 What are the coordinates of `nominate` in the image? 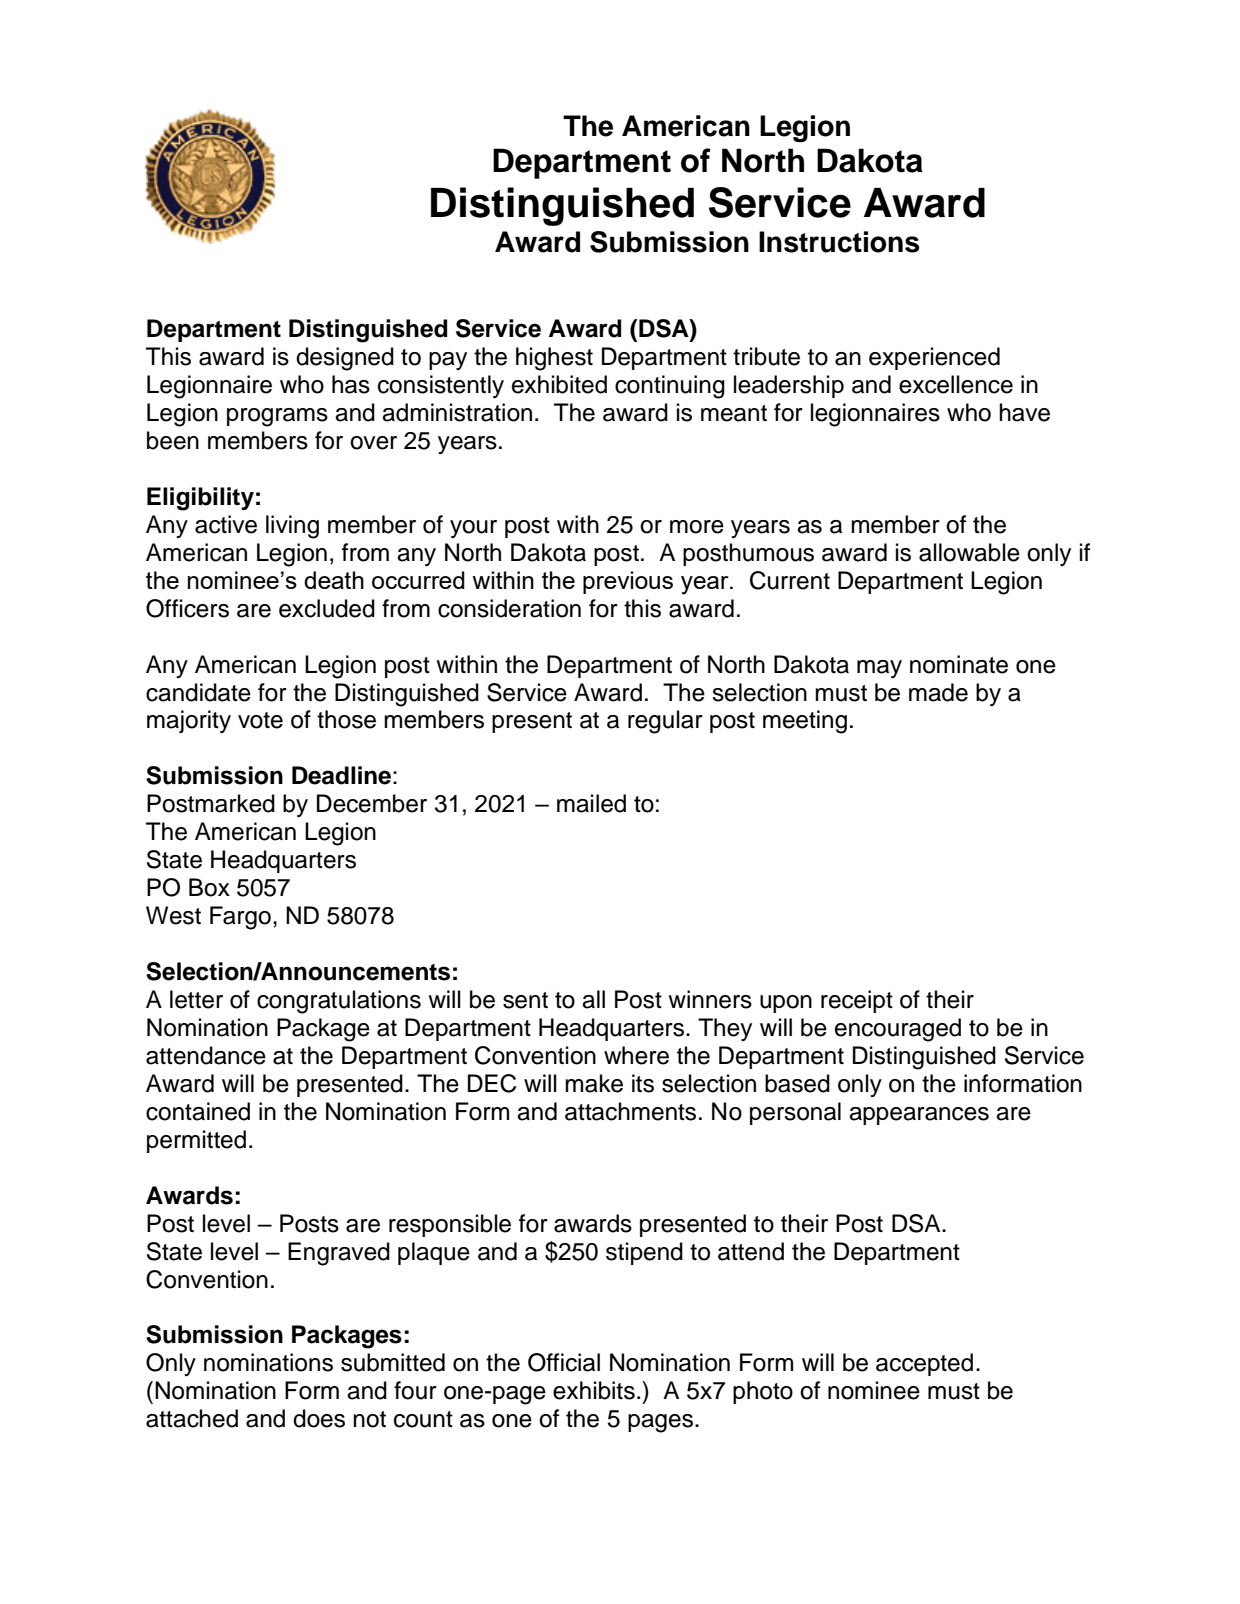 It's located at (959, 664).
